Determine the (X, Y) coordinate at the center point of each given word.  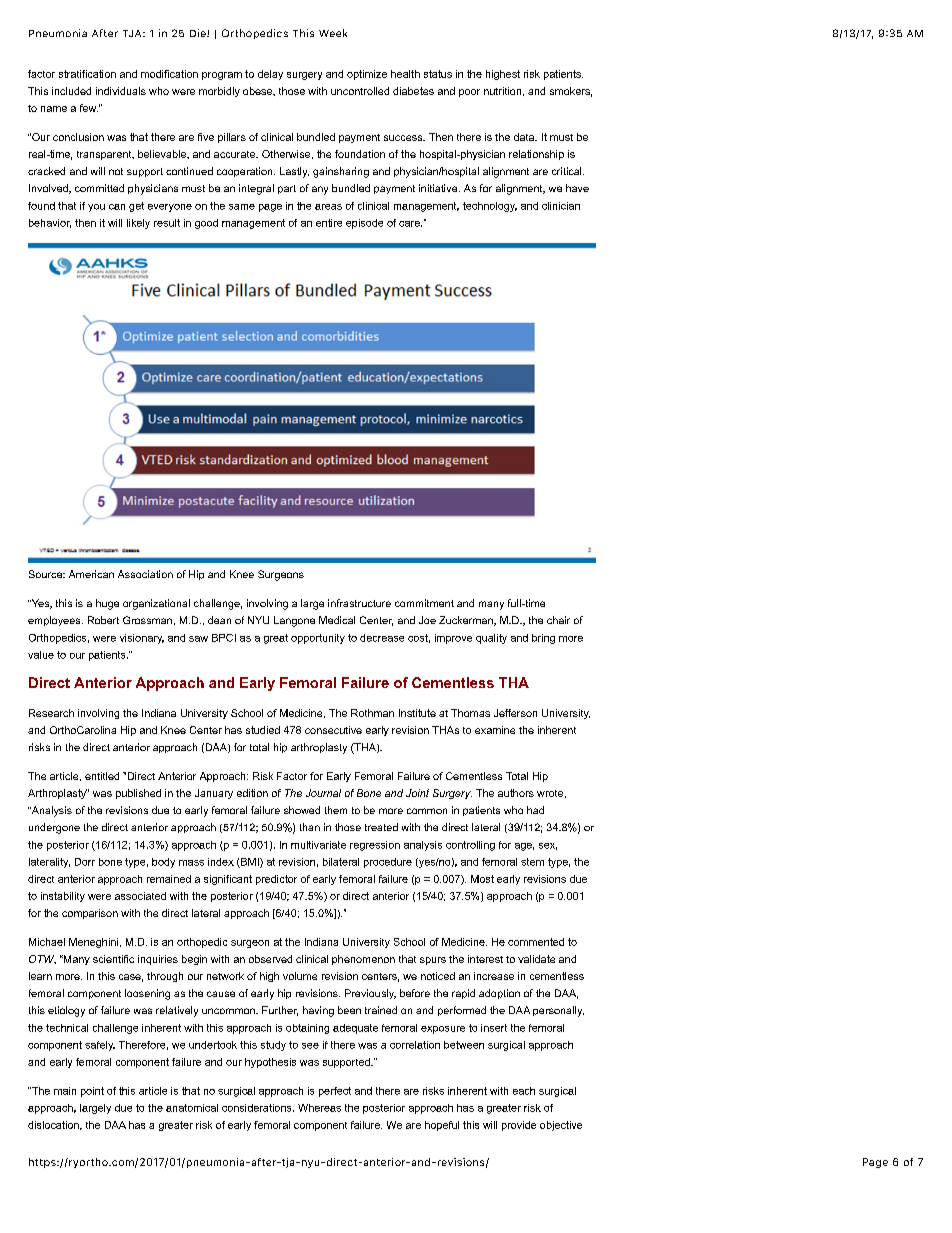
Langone (294, 621)
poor (469, 93)
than (310, 827)
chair (558, 620)
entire (329, 223)
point (92, 1092)
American (91, 574)
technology (490, 207)
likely (138, 224)
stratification (87, 74)
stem (532, 862)
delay (270, 75)
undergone (54, 828)
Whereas (319, 1108)
